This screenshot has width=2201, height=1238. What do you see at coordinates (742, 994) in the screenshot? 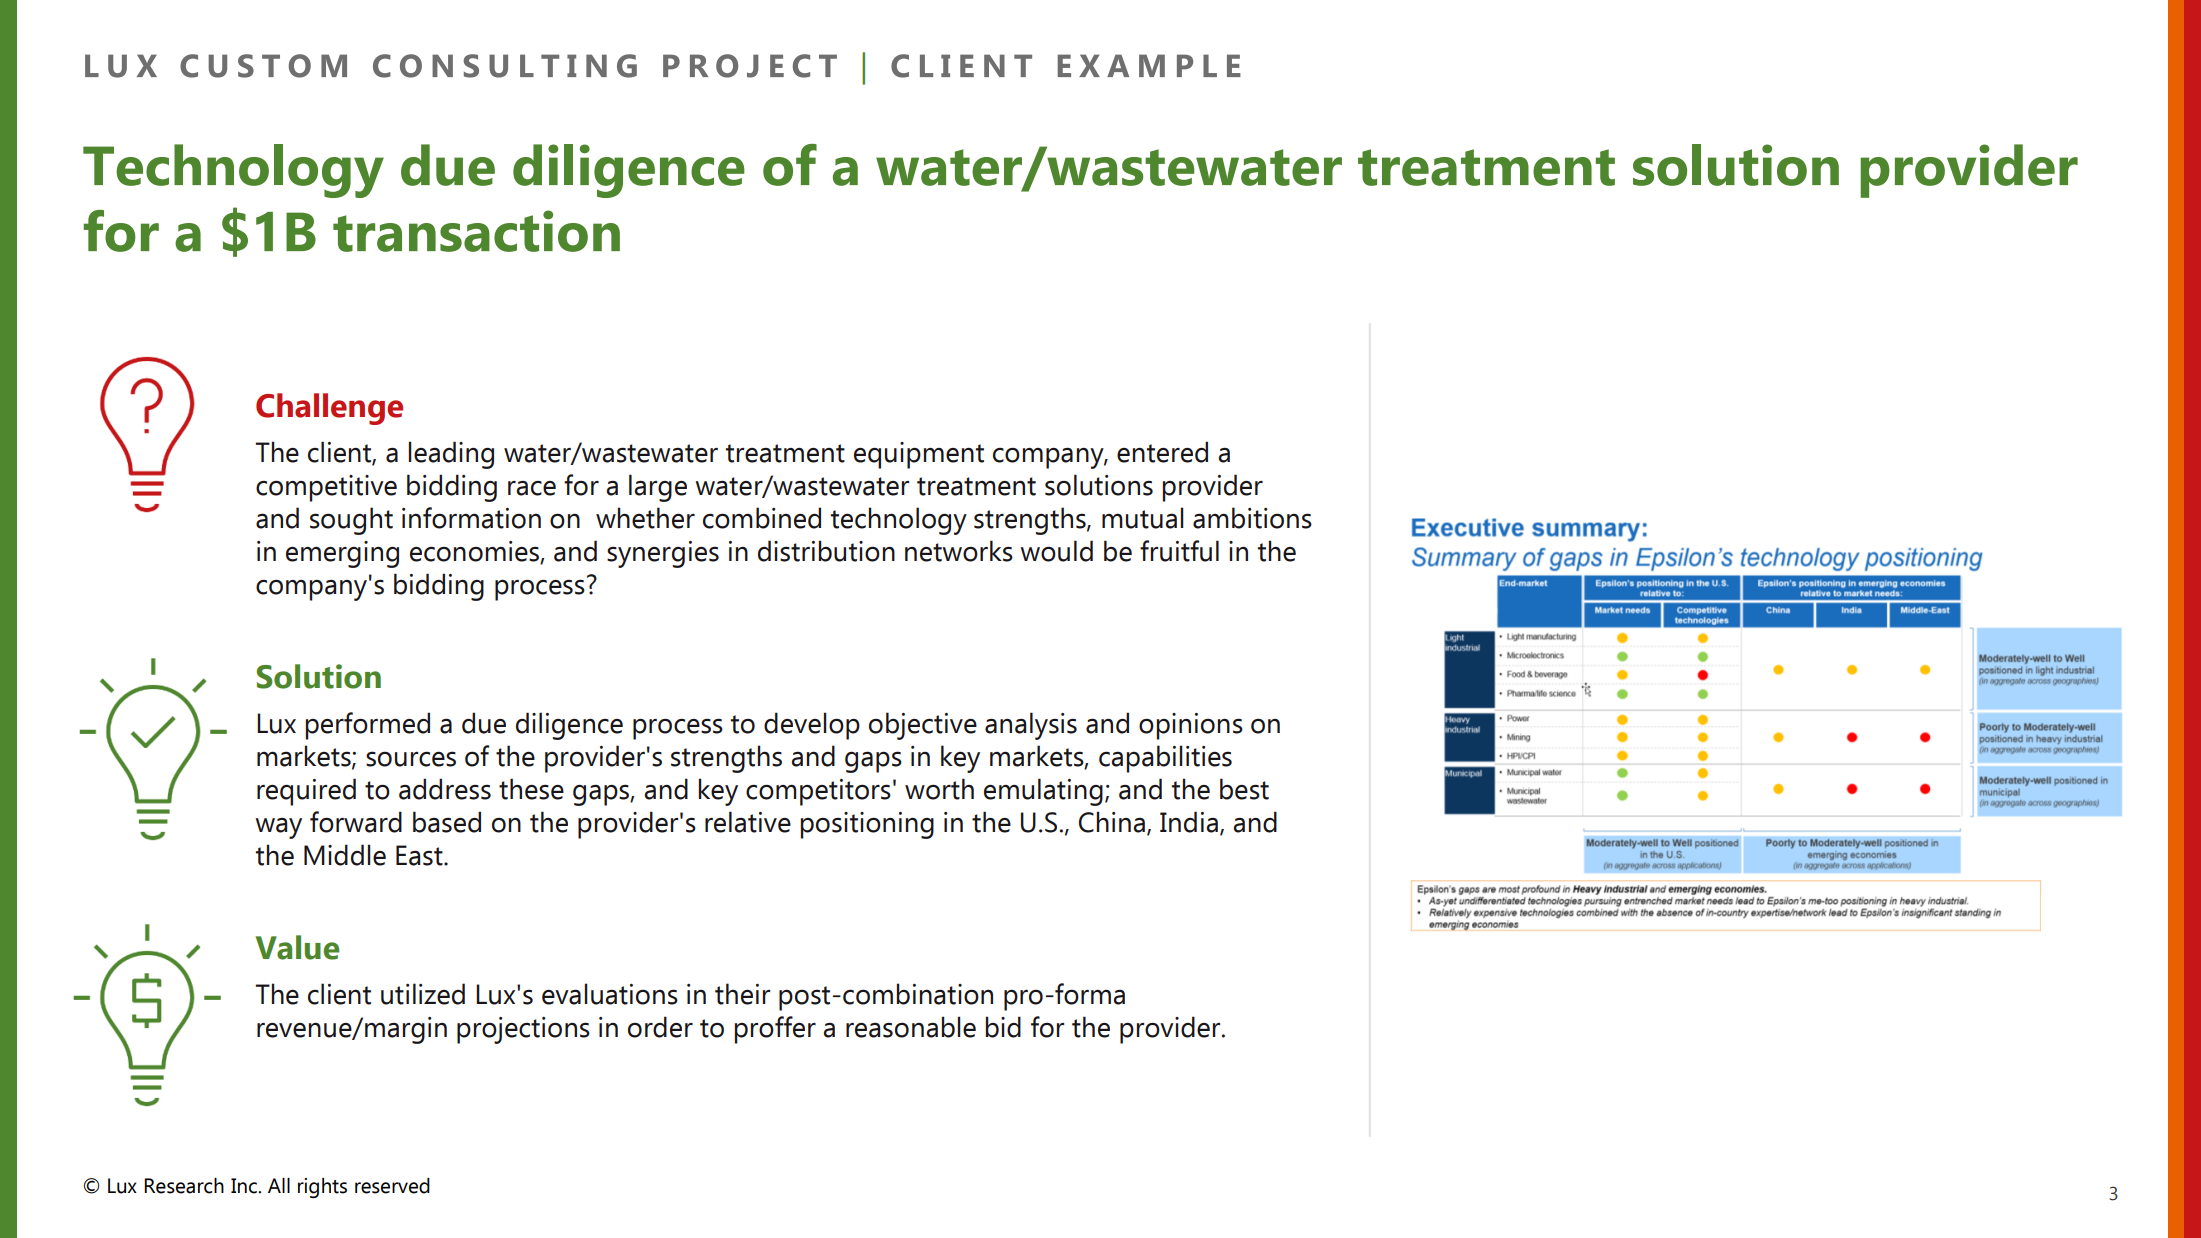
I see `their` at bounding box center [742, 994].
